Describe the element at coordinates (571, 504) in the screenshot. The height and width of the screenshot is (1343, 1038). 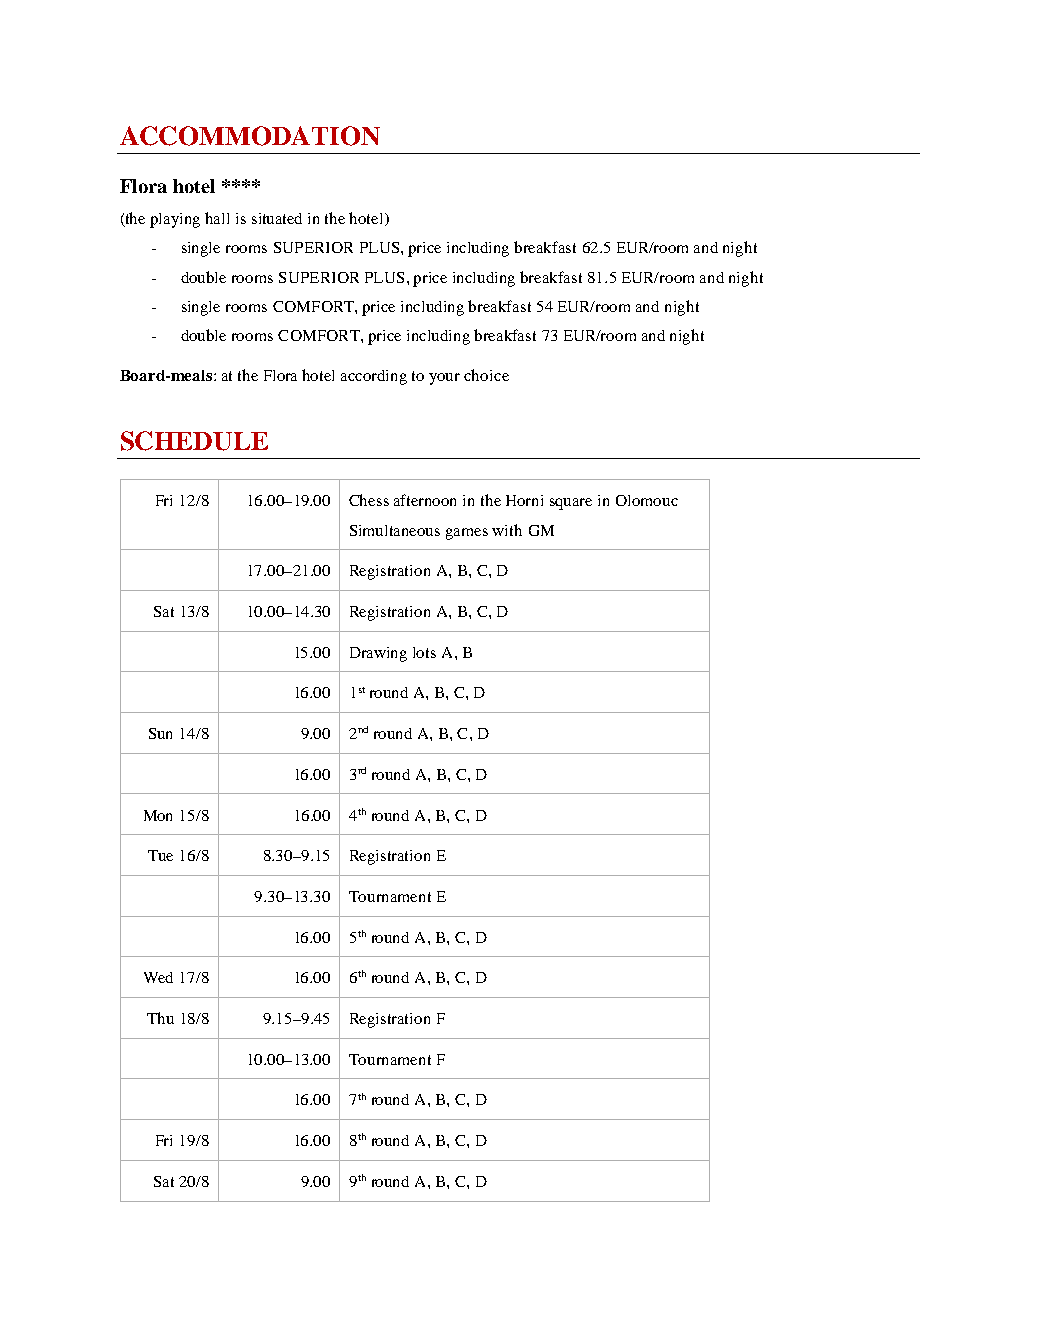
I see `square` at that location.
